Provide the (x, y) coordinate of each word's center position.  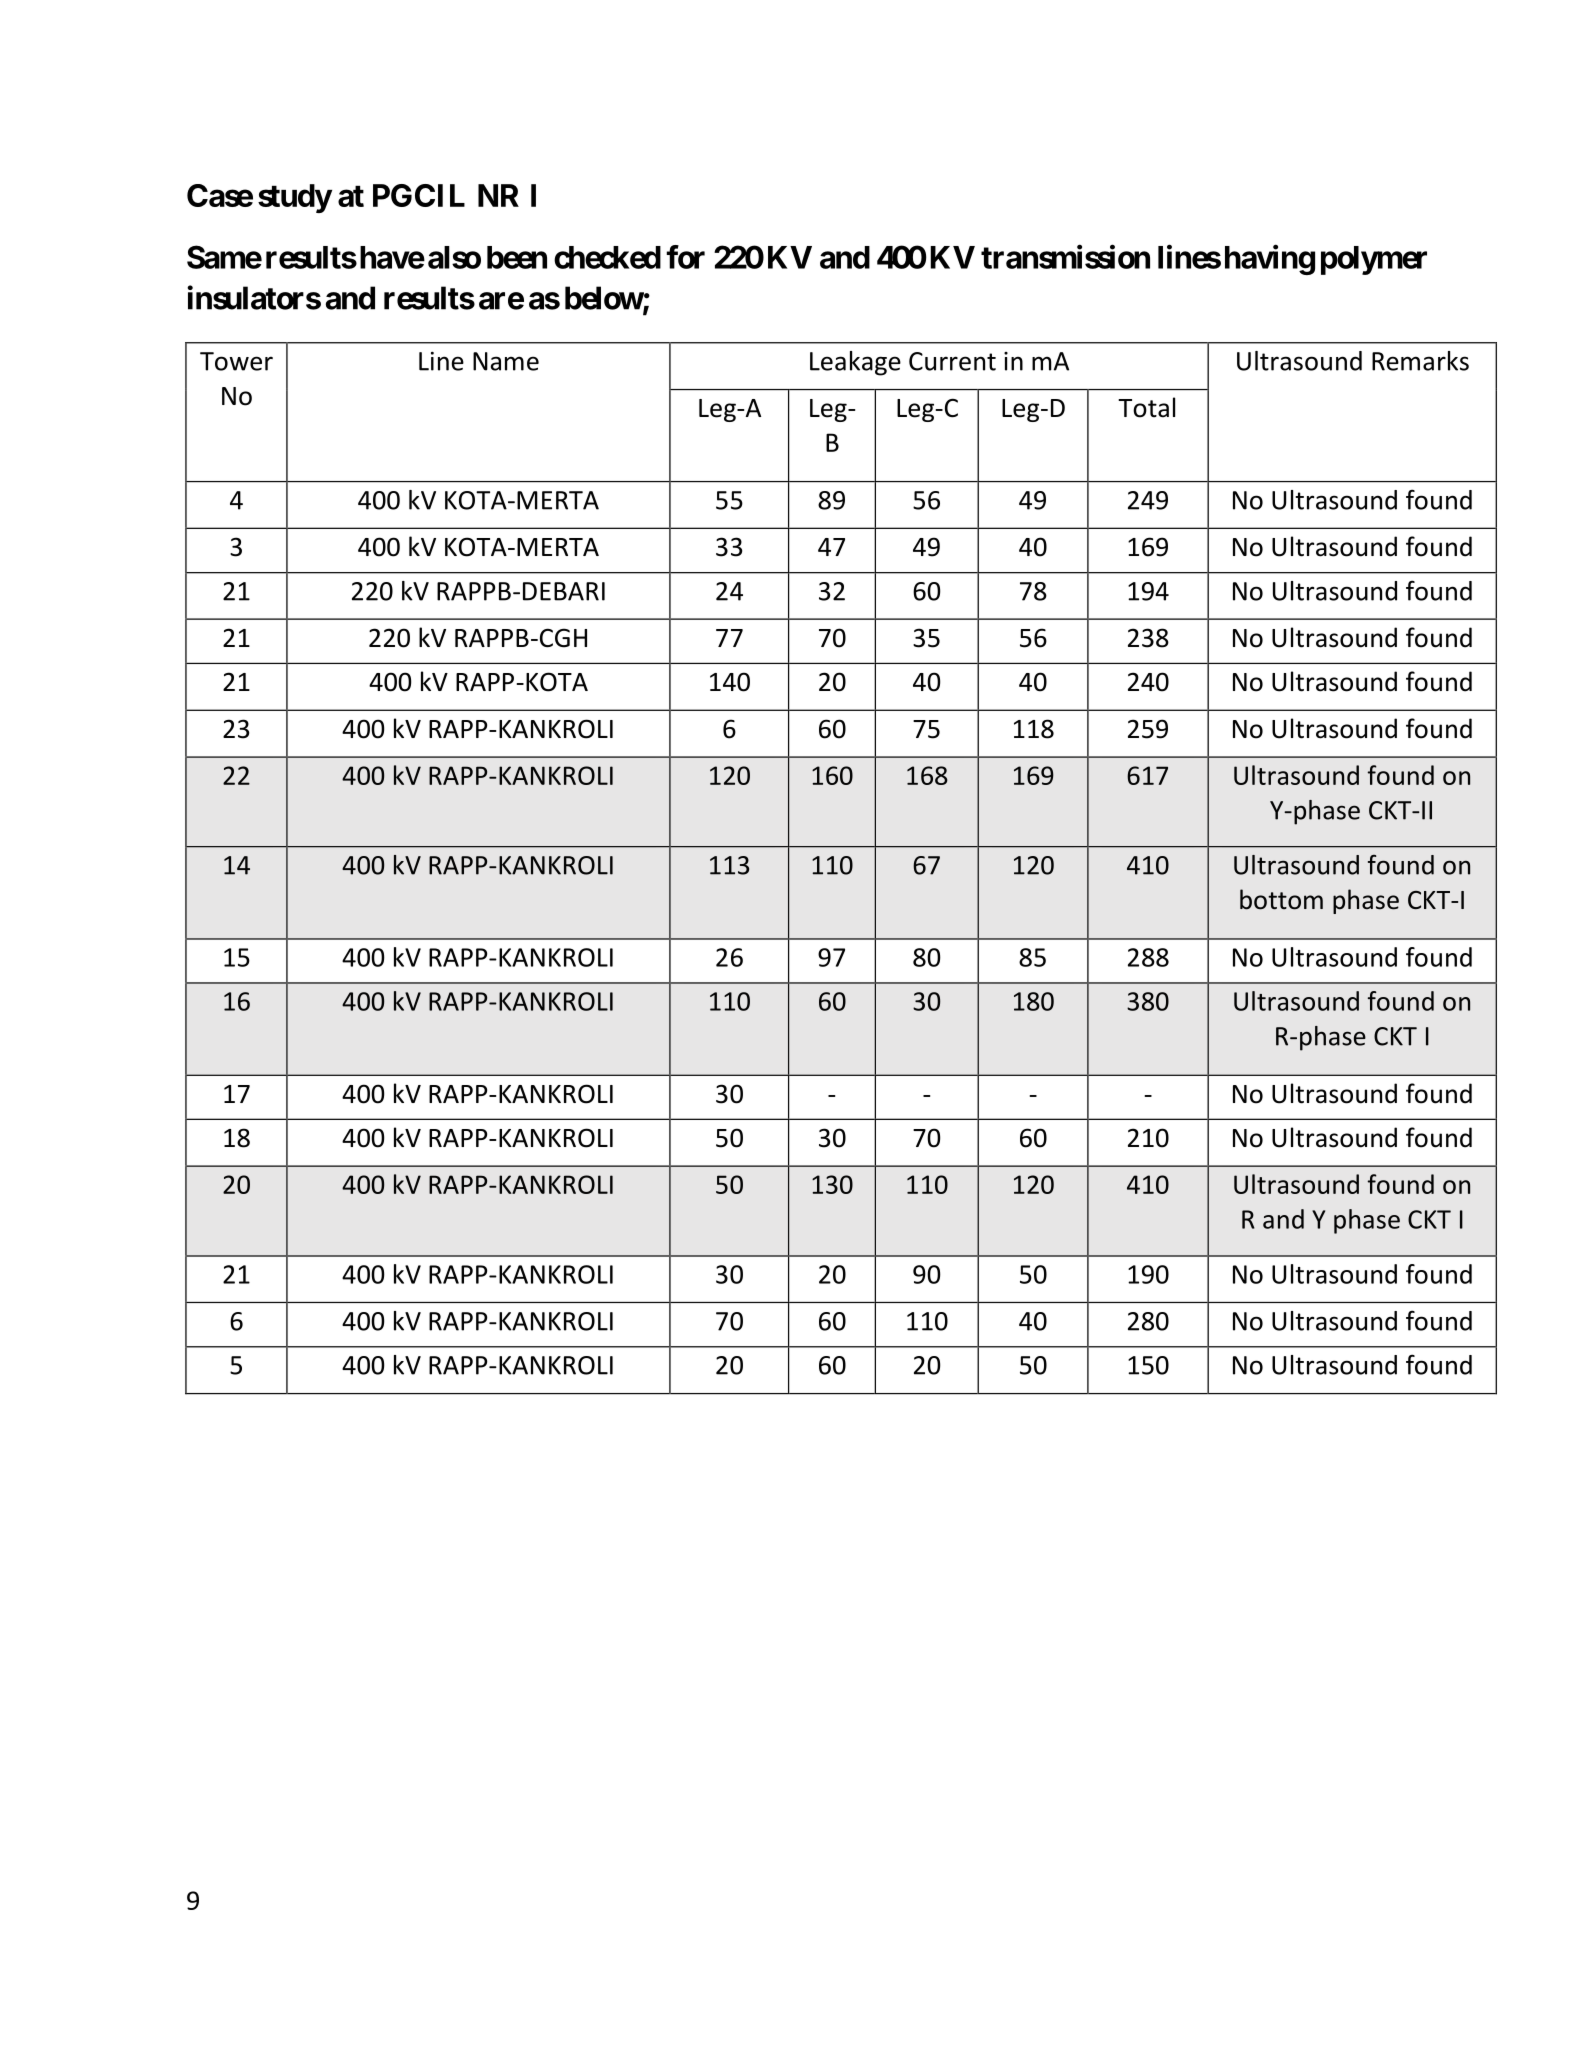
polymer (1374, 260)
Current (952, 361)
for (685, 257)
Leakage (855, 363)
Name (506, 361)
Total (1146, 407)
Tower (236, 361)
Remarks (1420, 361)
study (295, 198)
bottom (1281, 899)
